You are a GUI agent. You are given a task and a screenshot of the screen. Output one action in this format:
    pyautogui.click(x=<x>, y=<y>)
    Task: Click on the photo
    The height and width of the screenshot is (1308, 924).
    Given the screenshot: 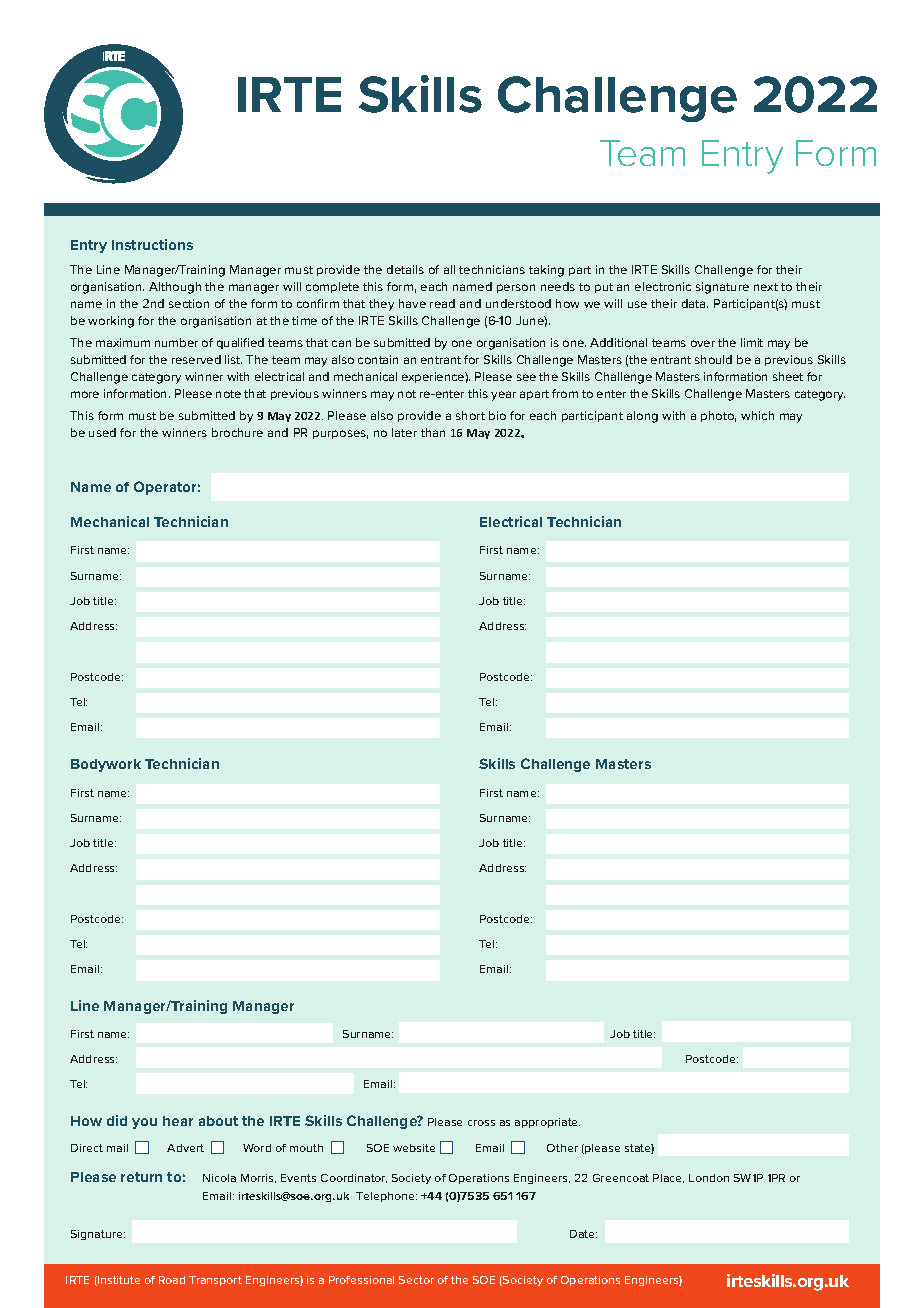 What is the action you would take?
    pyautogui.click(x=718, y=416)
